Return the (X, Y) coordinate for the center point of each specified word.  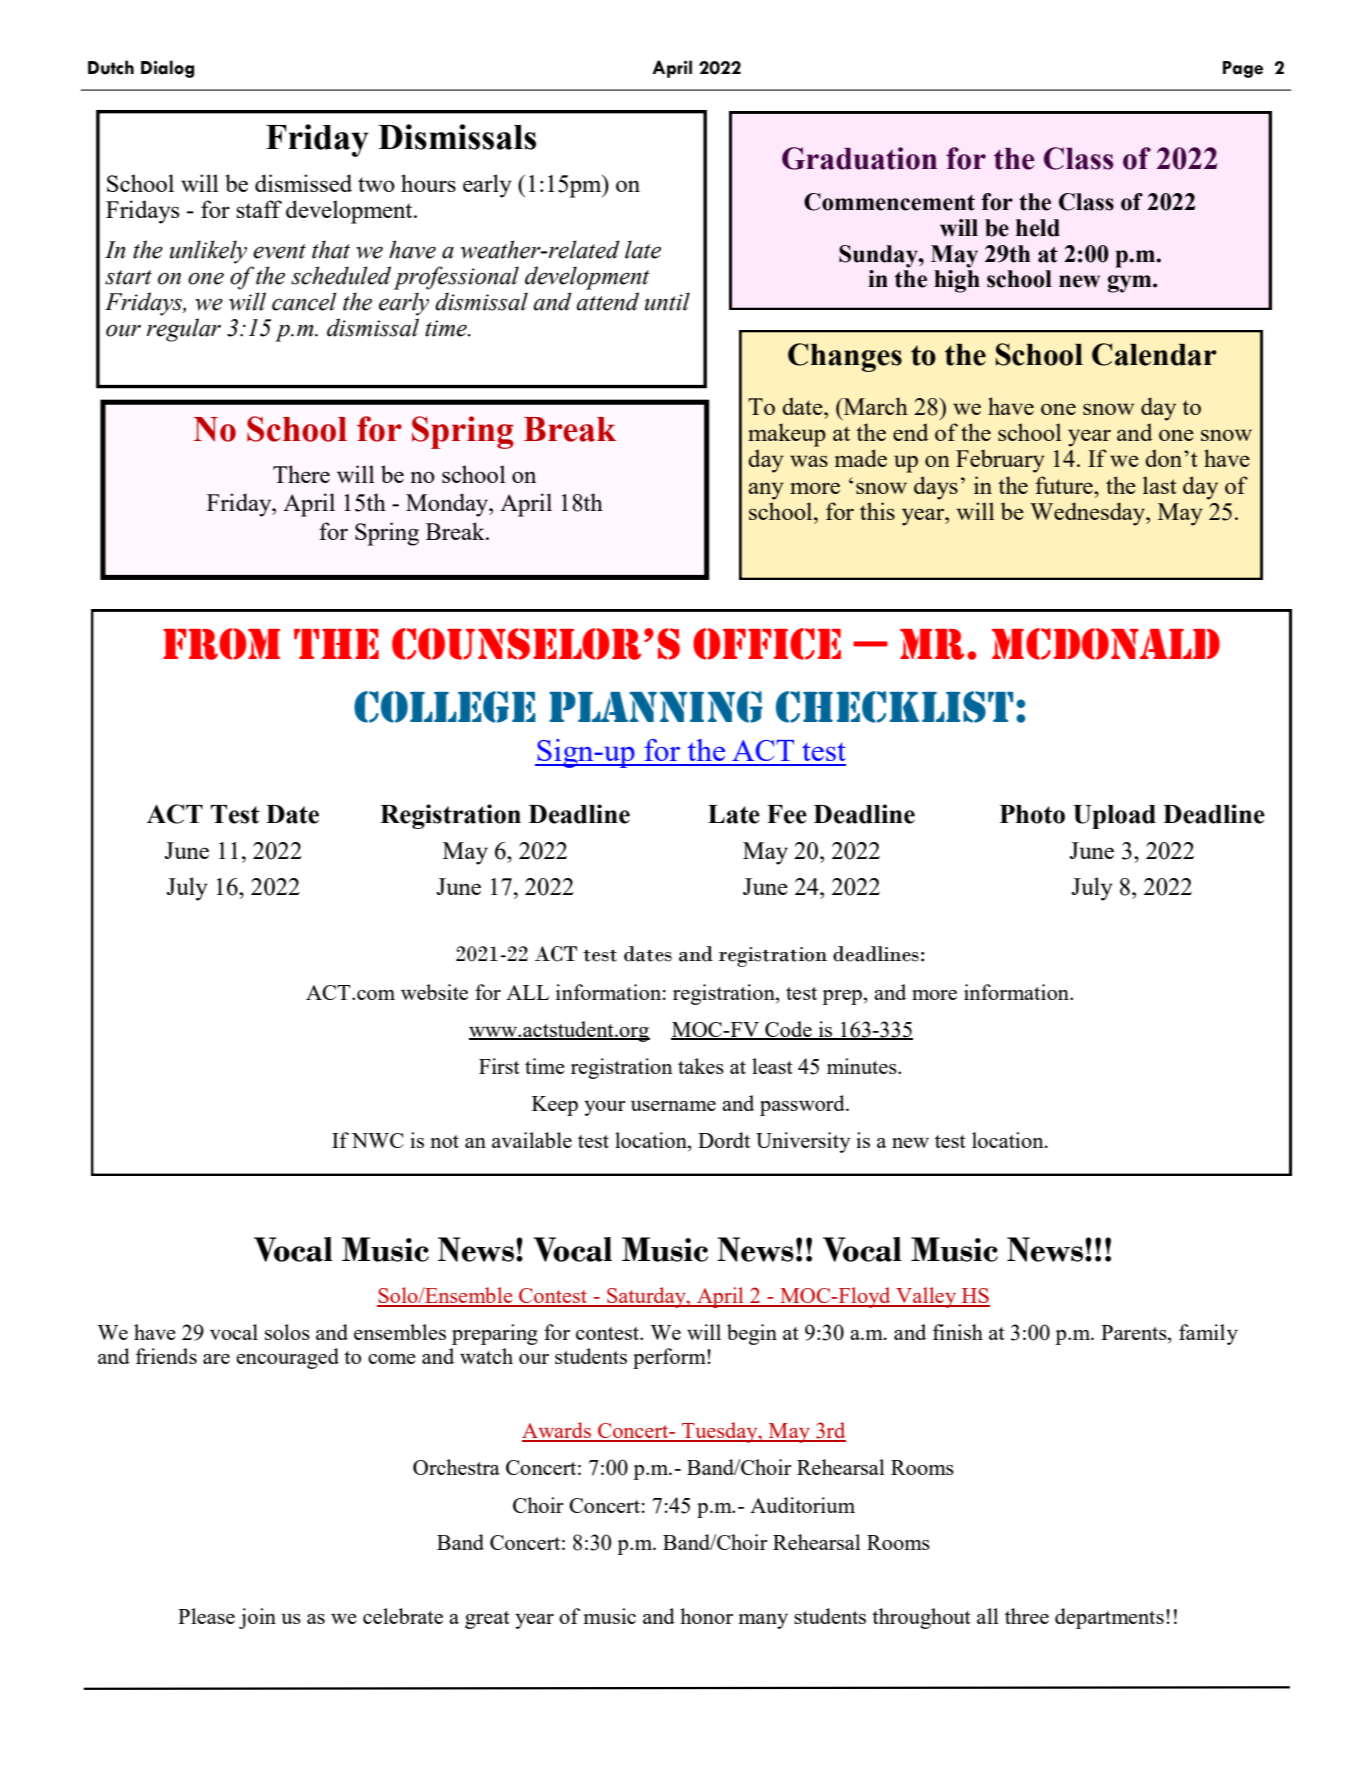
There (301, 474)
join (257, 1618)
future (1065, 485)
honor (706, 1616)
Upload (1114, 817)
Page (1243, 69)
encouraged (287, 1358)
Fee (787, 814)
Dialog (167, 69)
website (434, 992)
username (673, 1106)
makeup (787, 435)
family (1208, 1334)
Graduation (859, 158)
